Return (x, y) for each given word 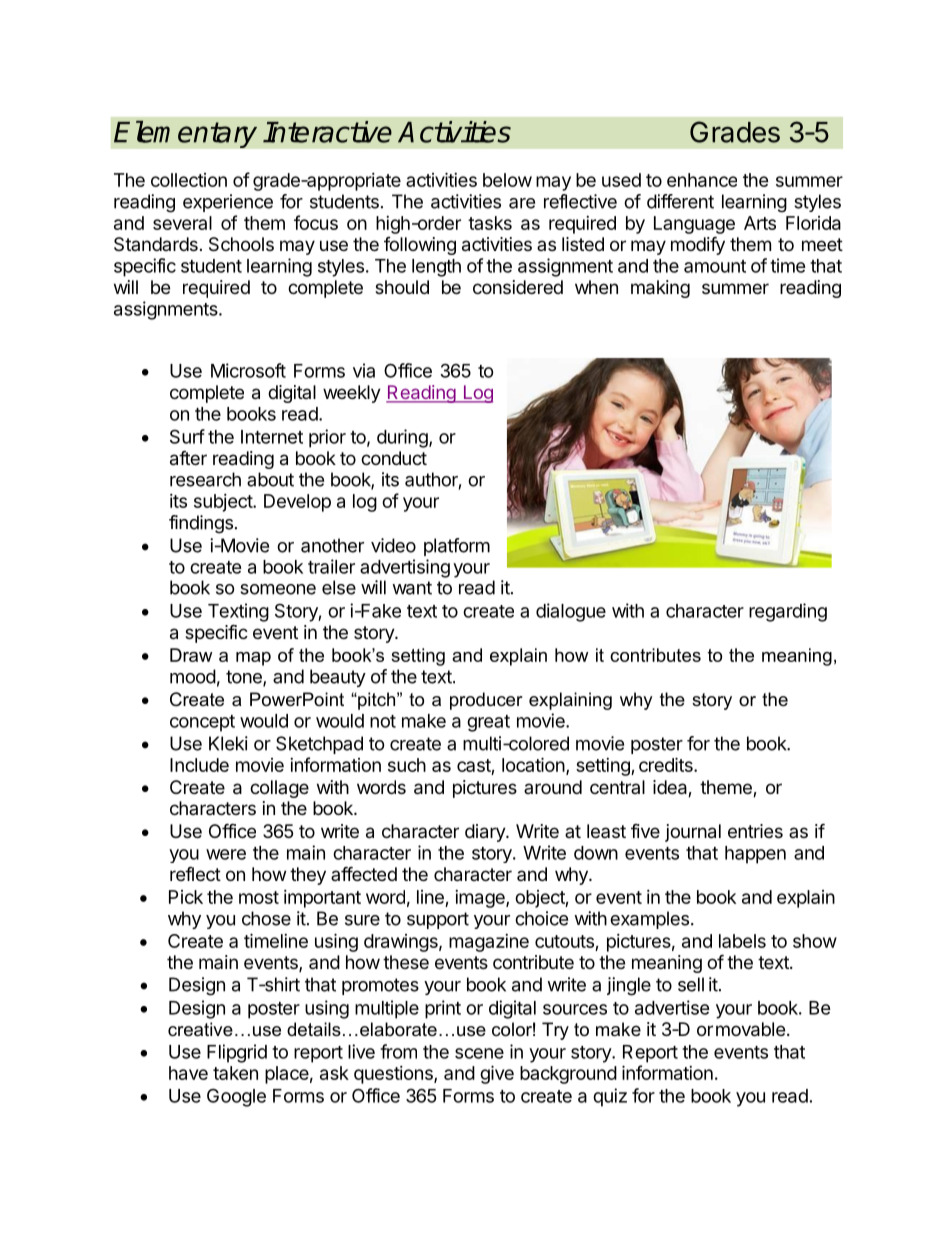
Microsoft (248, 370)
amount (715, 266)
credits (667, 764)
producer (486, 701)
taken (235, 1073)
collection (189, 180)
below (507, 180)
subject (224, 503)
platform (457, 547)
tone (245, 678)
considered (518, 287)
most (259, 897)
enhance (702, 180)
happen (755, 855)
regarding (788, 612)
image (481, 899)
